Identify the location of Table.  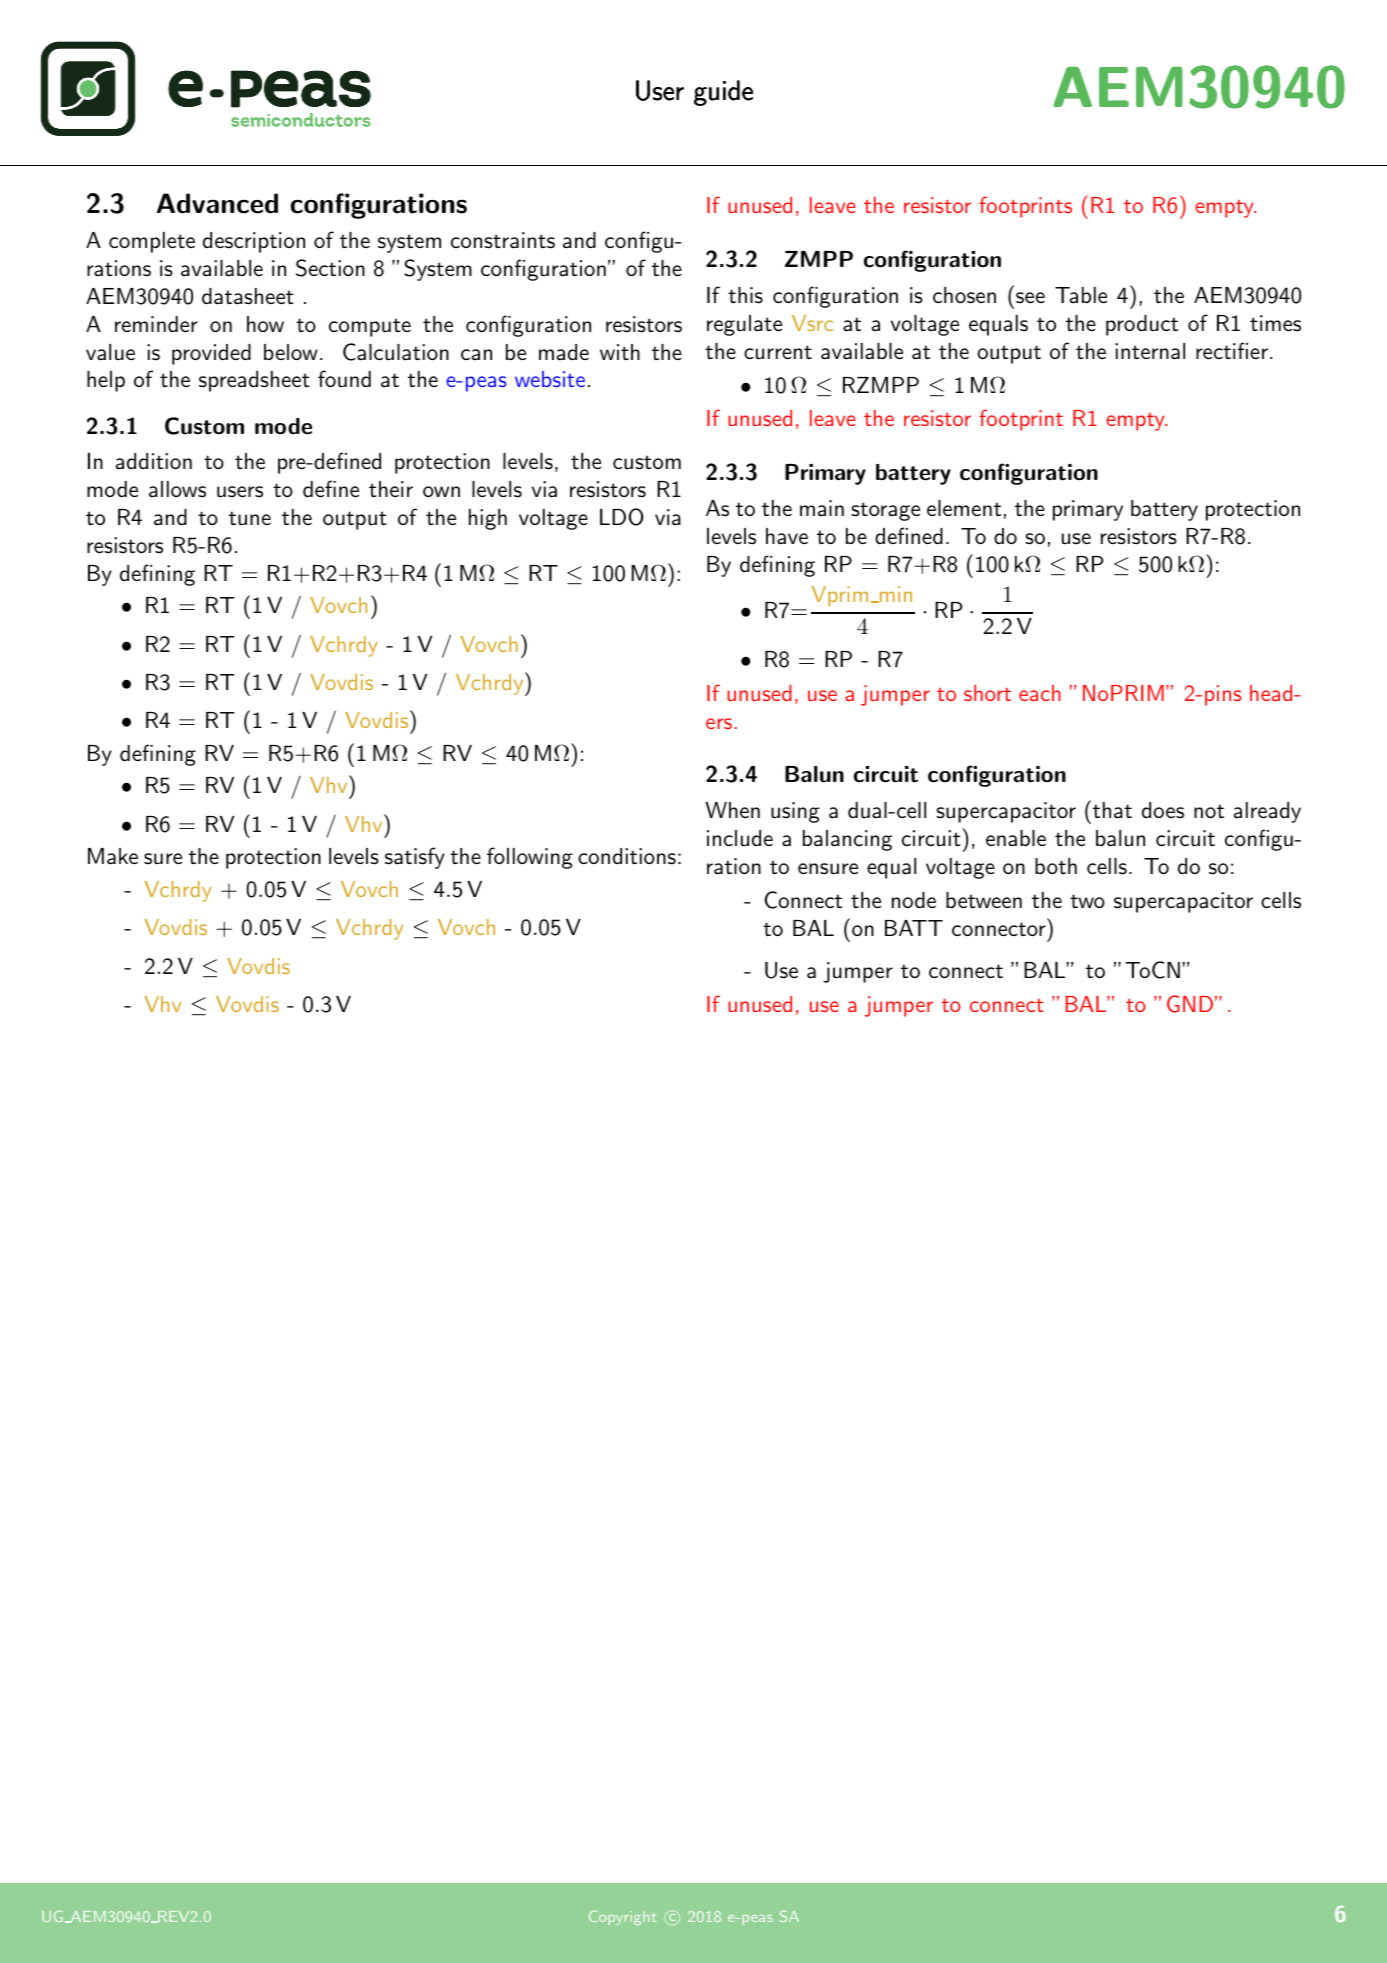
(1081, 295).
